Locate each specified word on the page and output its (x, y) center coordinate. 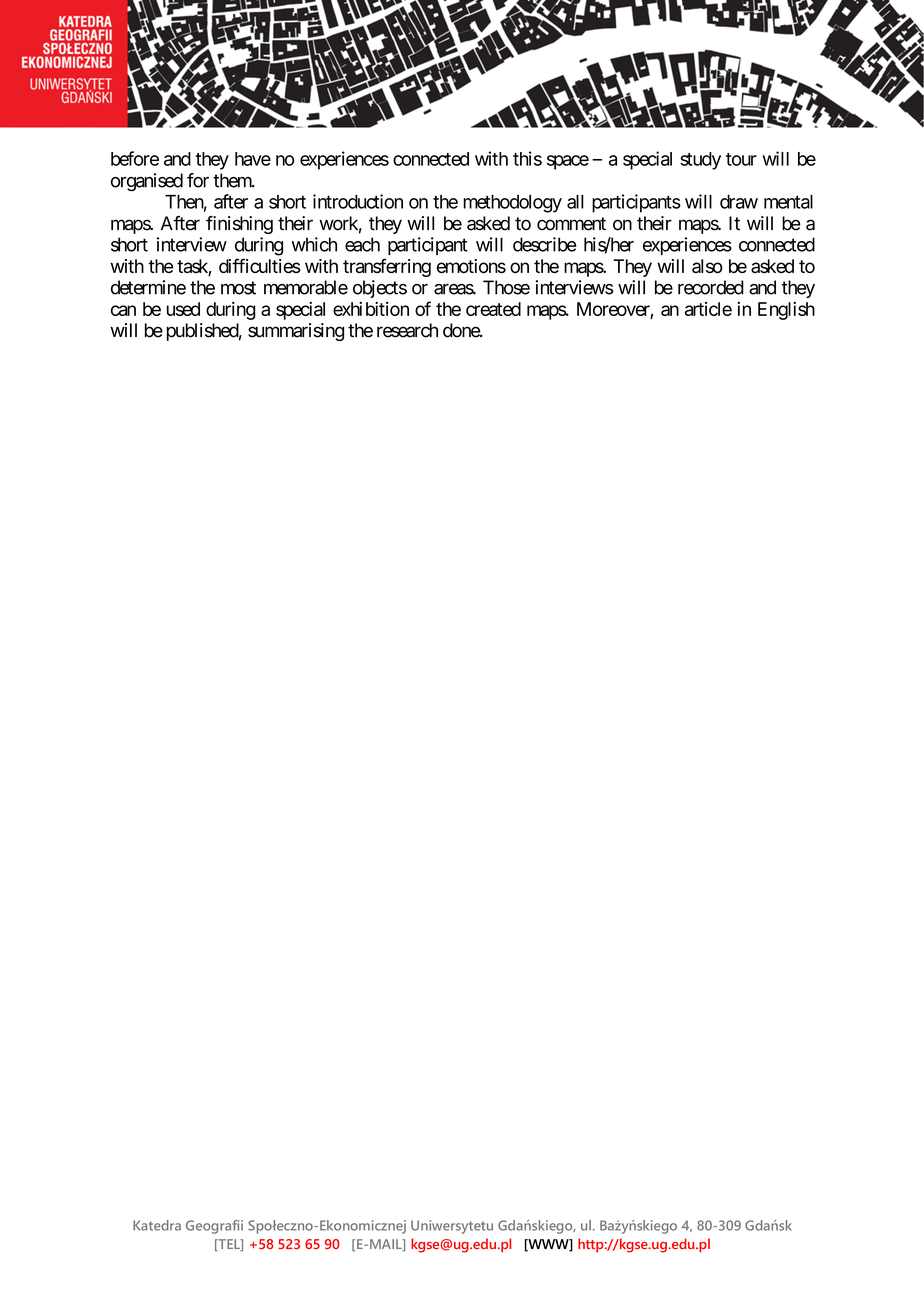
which (314, 244)
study (700, 161)
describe (545, 244)
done (462, 330)
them (233, 180)
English (786, 311)
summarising (296, 332)
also (707, 266)
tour (741, 159)
